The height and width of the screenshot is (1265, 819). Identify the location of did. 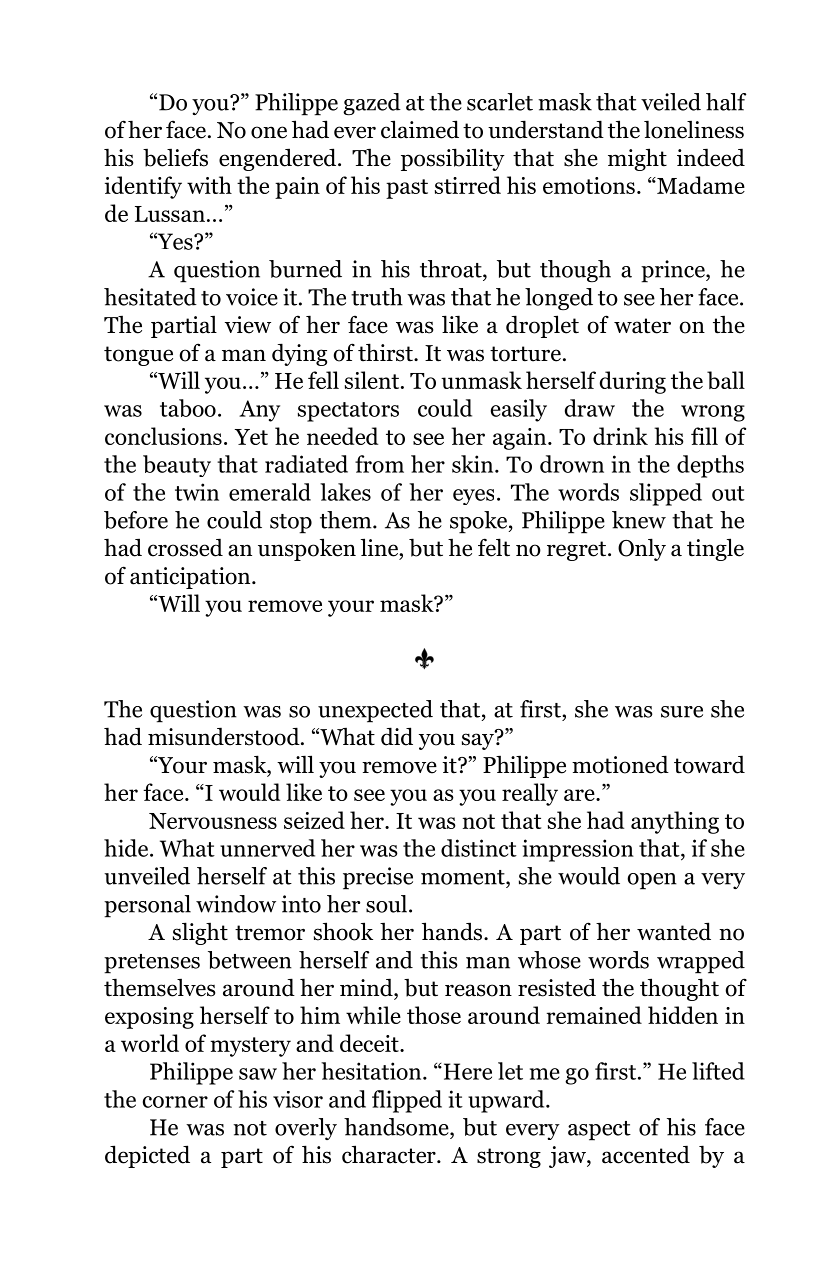
(397, 736).
